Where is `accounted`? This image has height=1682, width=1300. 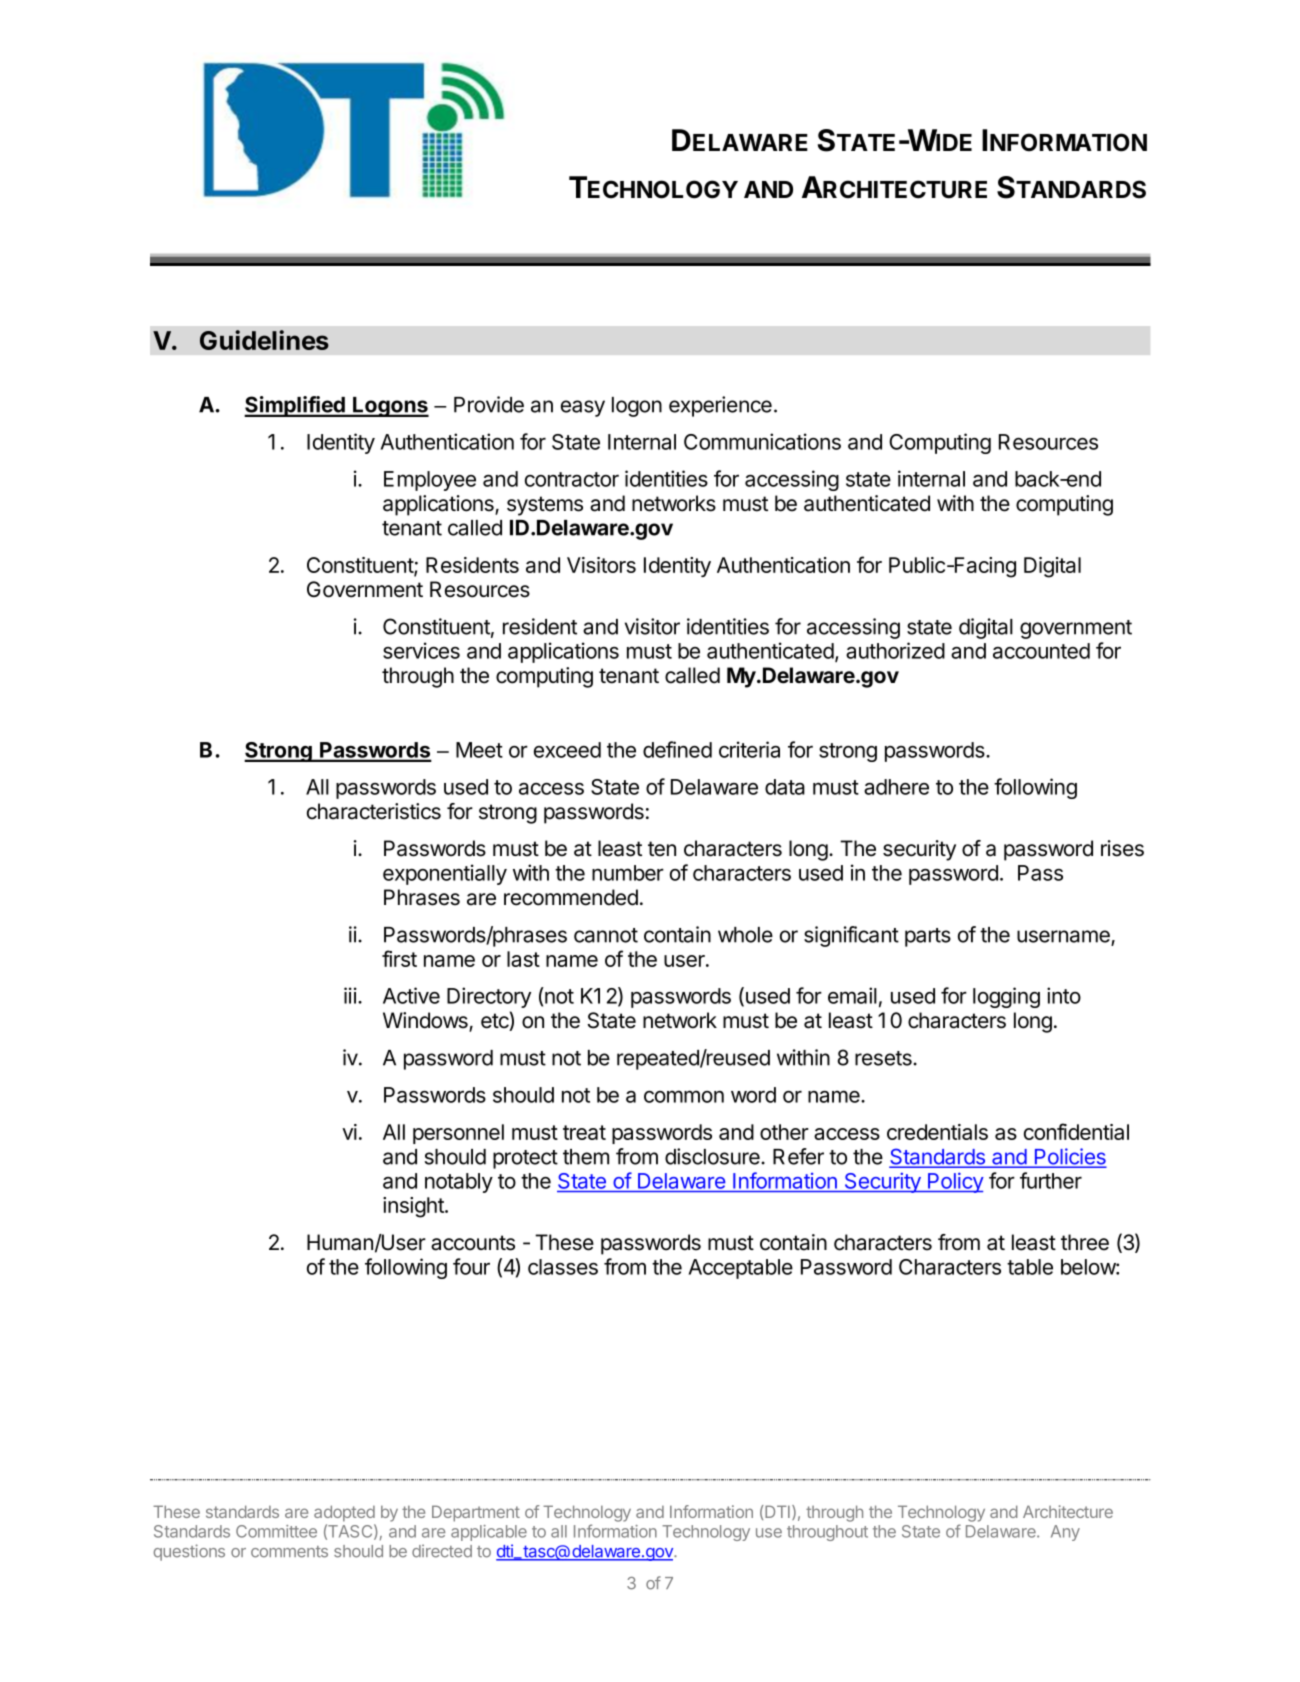
accounted is located at coordinates (1041, 651).
